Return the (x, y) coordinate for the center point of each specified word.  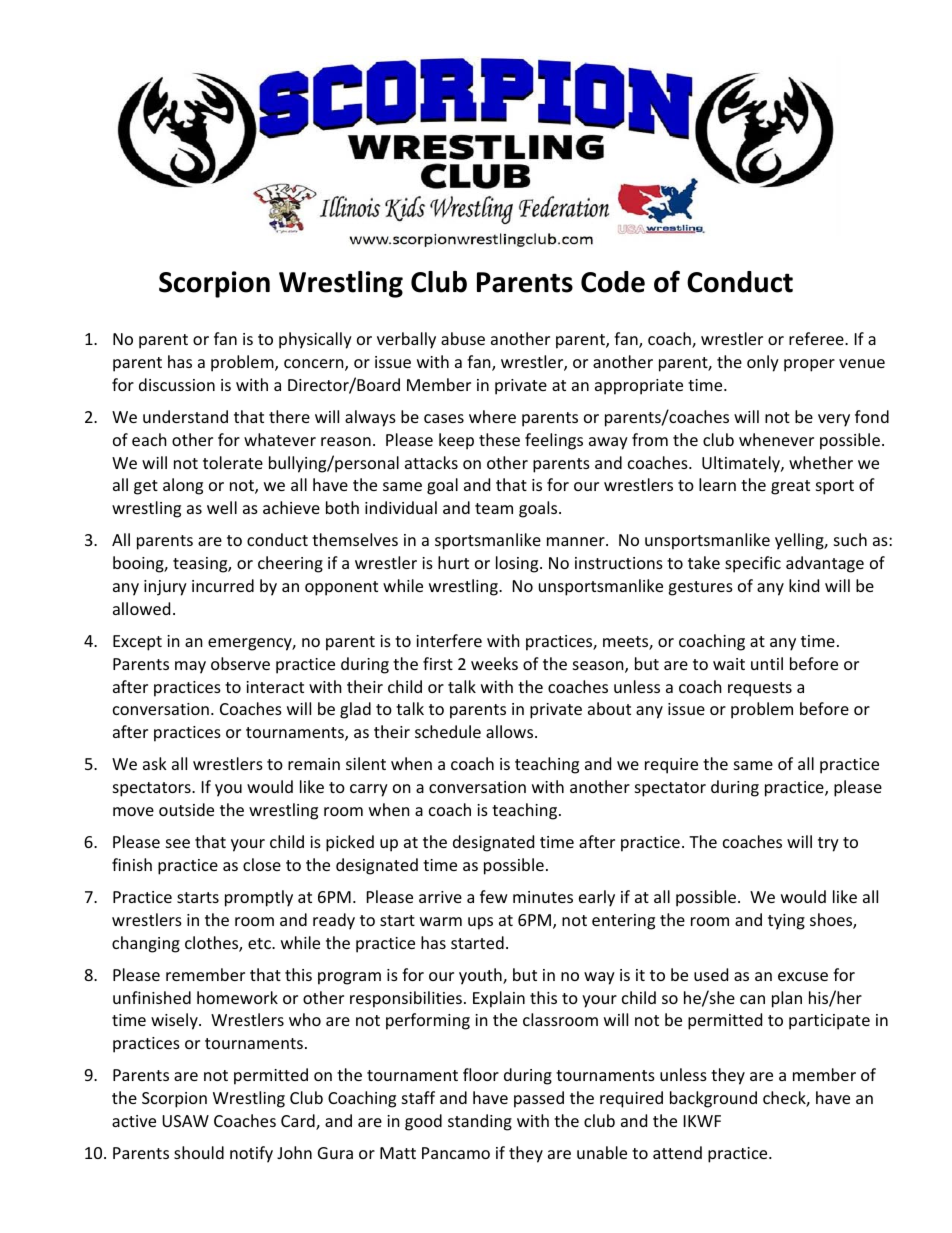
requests (760, 689)
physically (315, 340)
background (713, 1099)
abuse (463, 338)
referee (817, 338)
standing (480, 1122)
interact (275, 687)
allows (511, 731)
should (199, 1152)
